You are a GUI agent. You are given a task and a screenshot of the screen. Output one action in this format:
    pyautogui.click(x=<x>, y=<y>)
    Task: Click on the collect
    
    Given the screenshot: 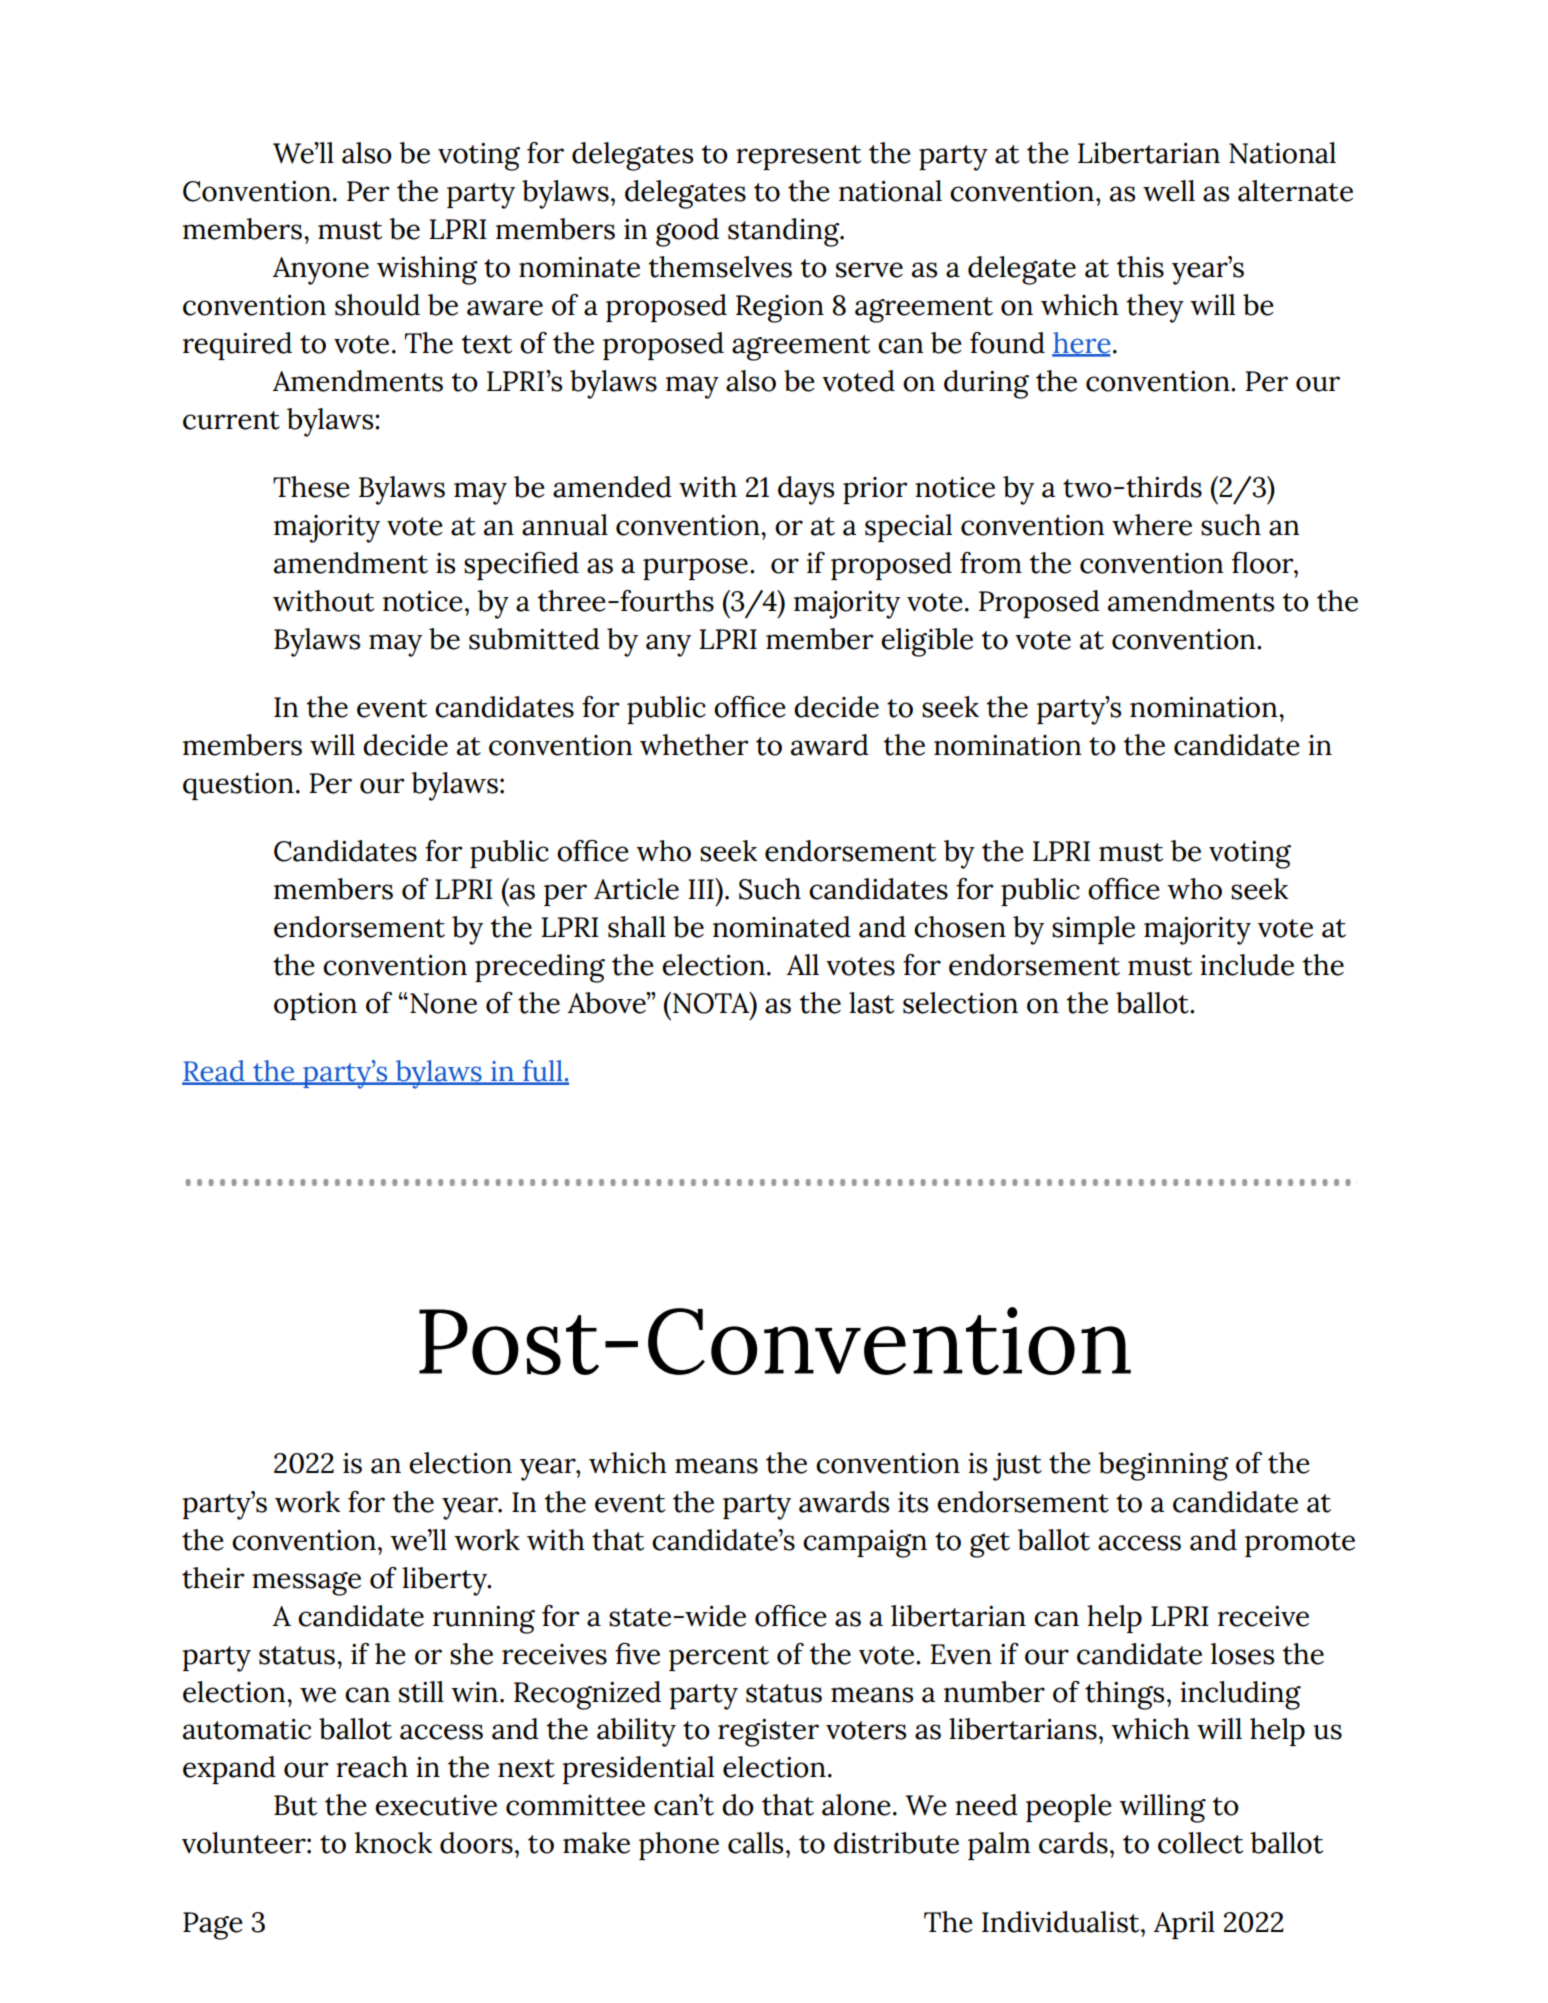 What is the action you would take?
    pyautogui.click(x=1200, y=1843)
